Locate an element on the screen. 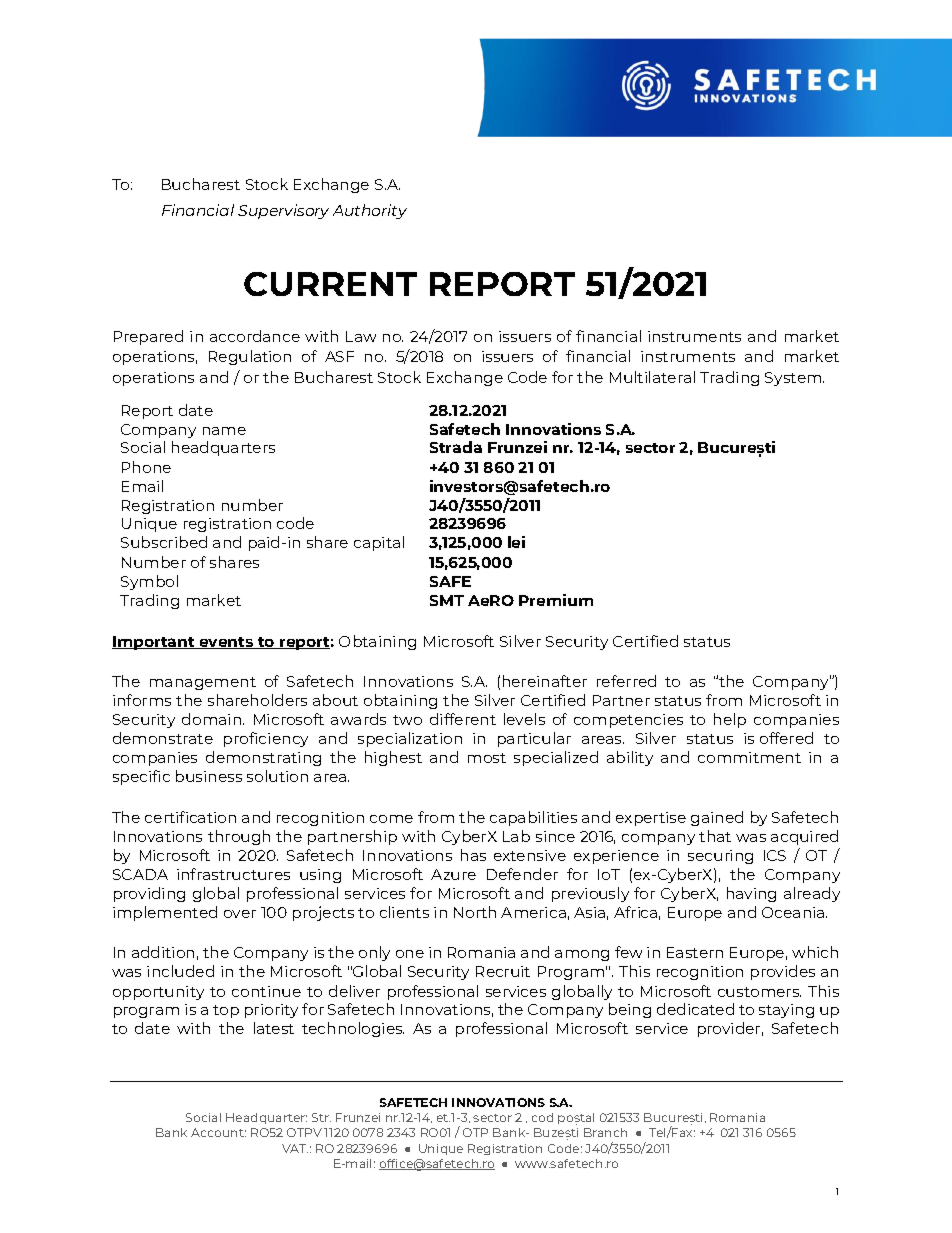 The height and width of the screenshot is (1233, 952). dedicated is located at coordinates (695, 1009).
